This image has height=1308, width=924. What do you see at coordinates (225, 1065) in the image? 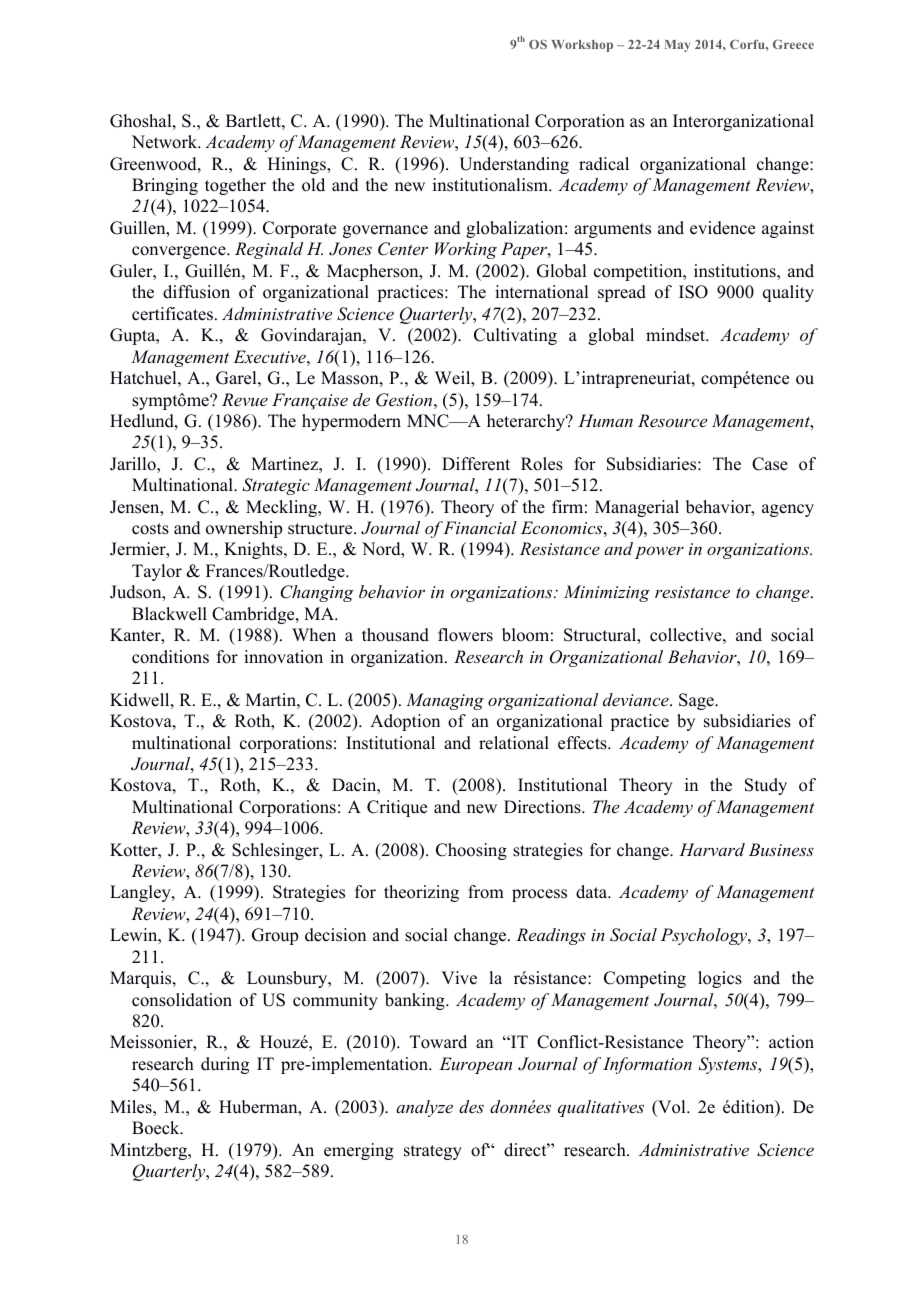
I see `during` at bounding box center [225, 1065].
